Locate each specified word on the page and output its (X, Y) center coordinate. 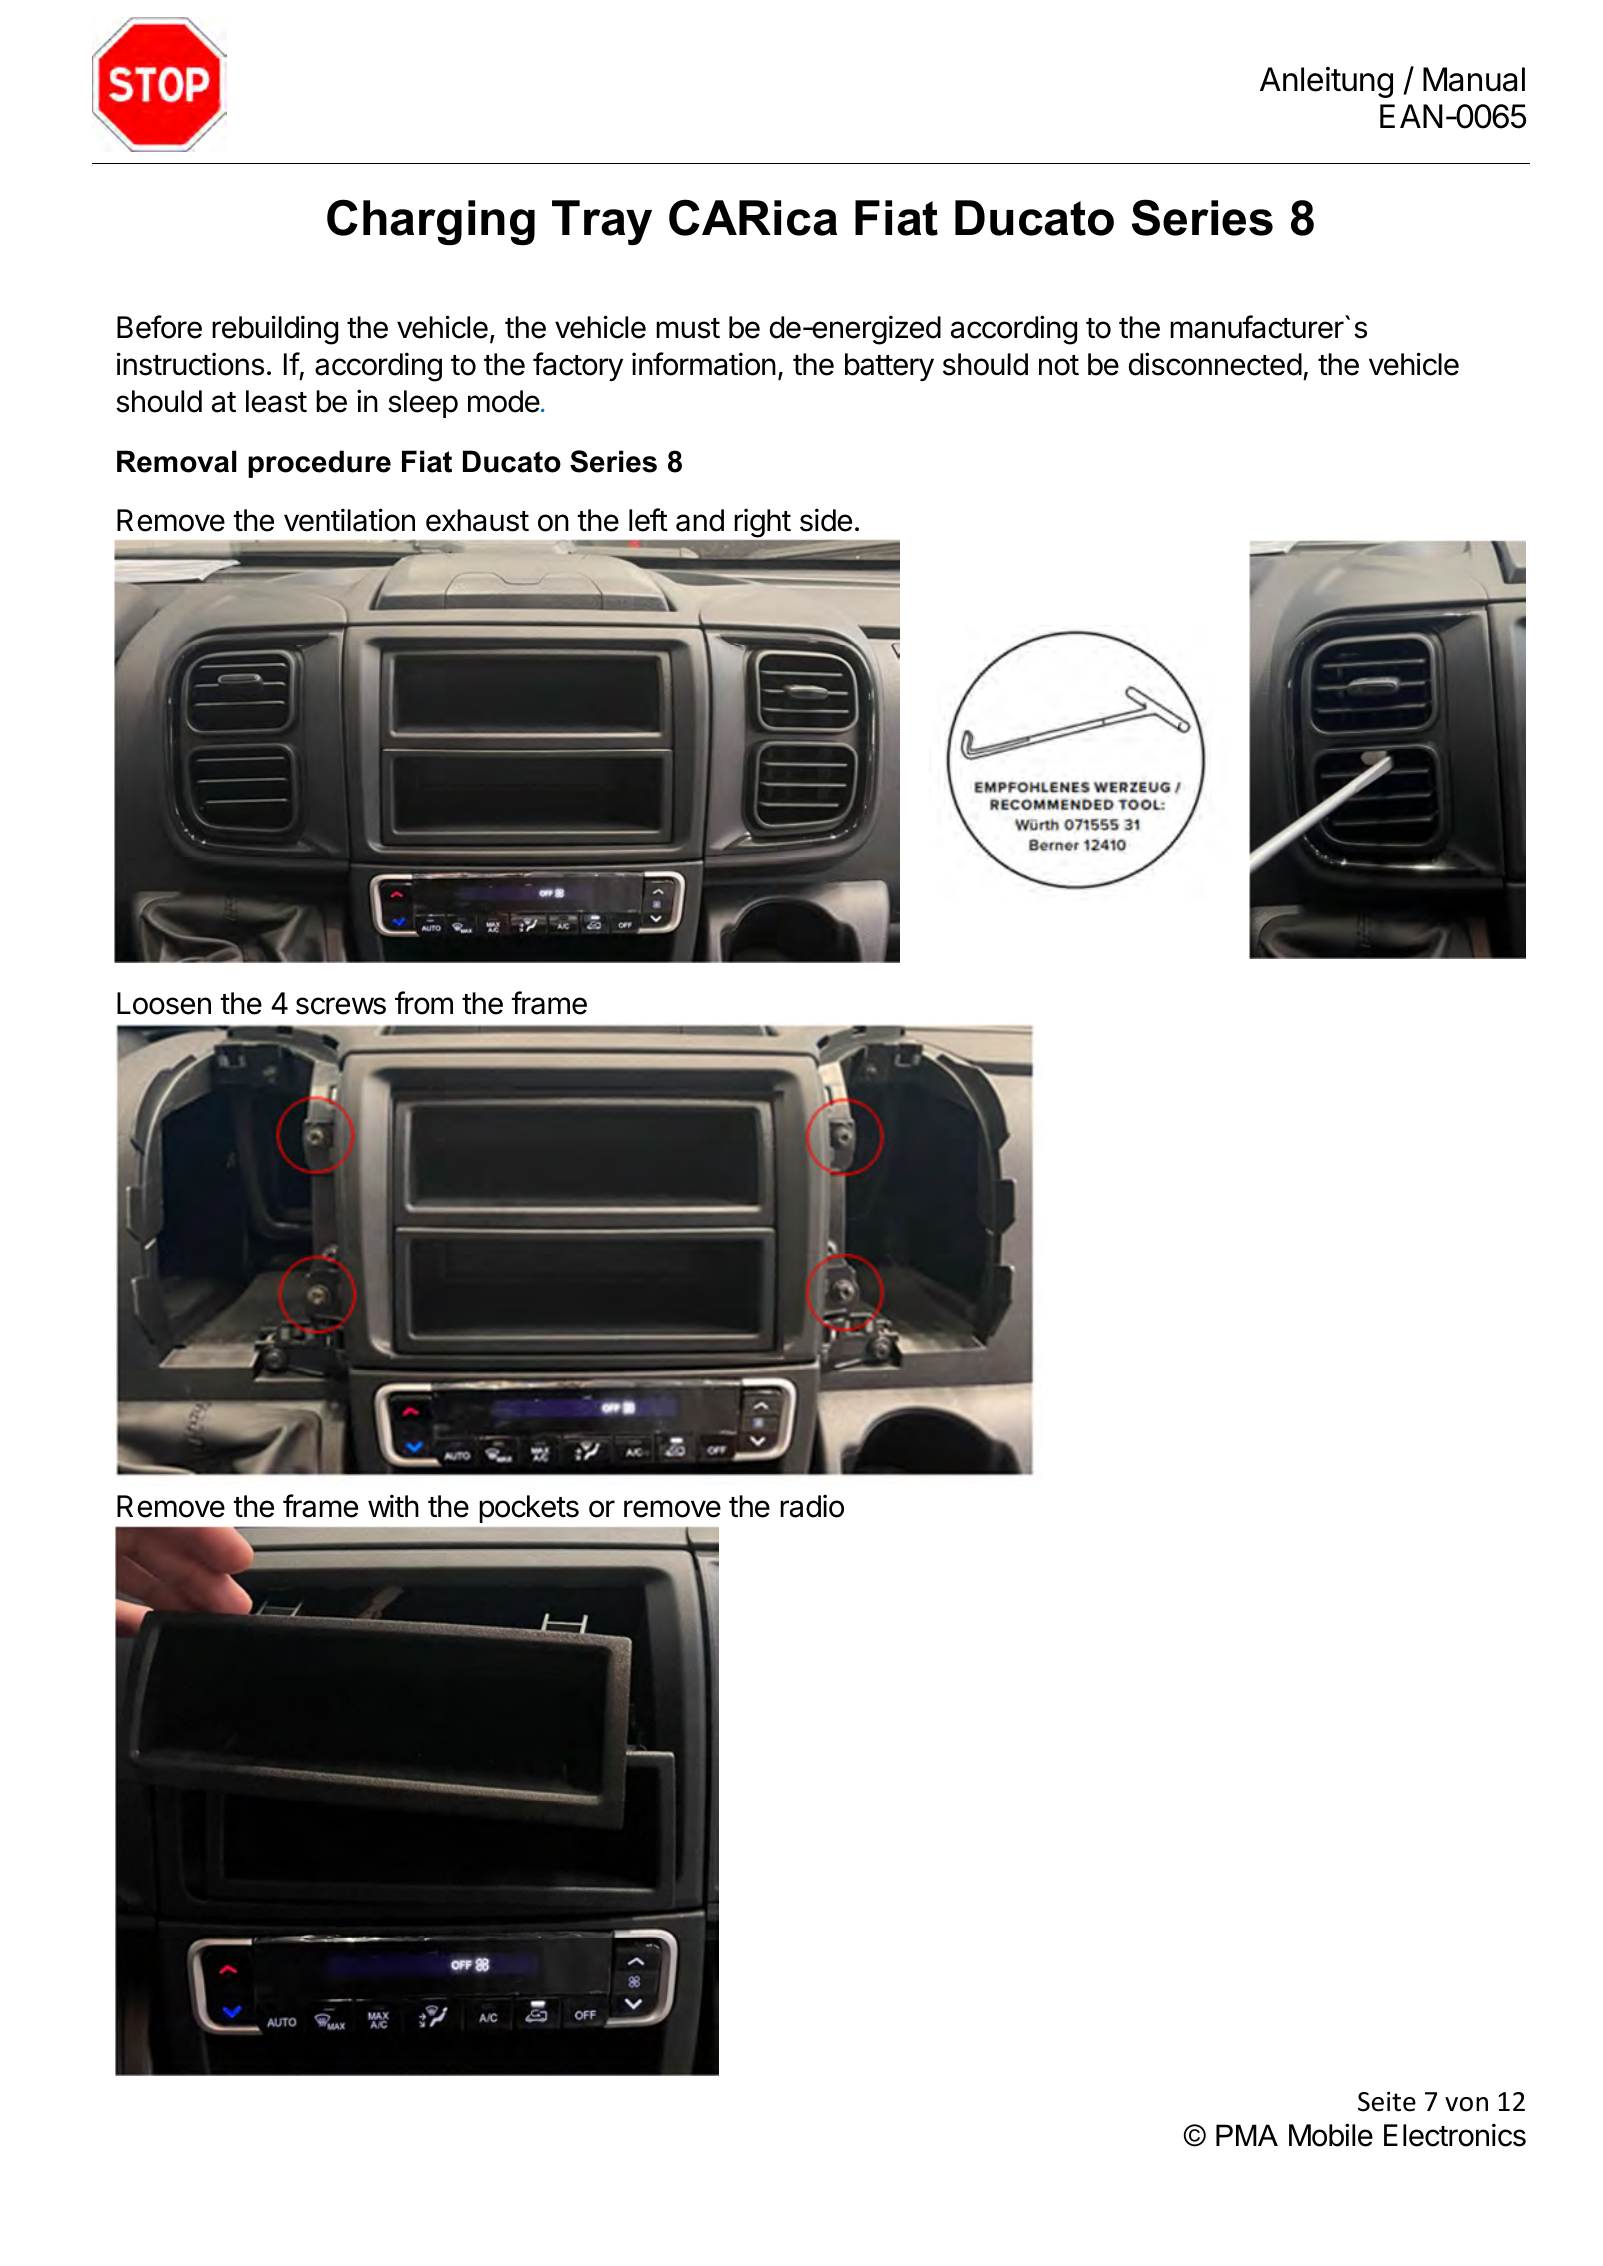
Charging (431, 222)
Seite (1387, 2101)
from (424, 1003)
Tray (602, 222)
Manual (1474, 79)
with (393, 1505)
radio (812, 1506)
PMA (1247, 2135)
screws (341, 1006)
